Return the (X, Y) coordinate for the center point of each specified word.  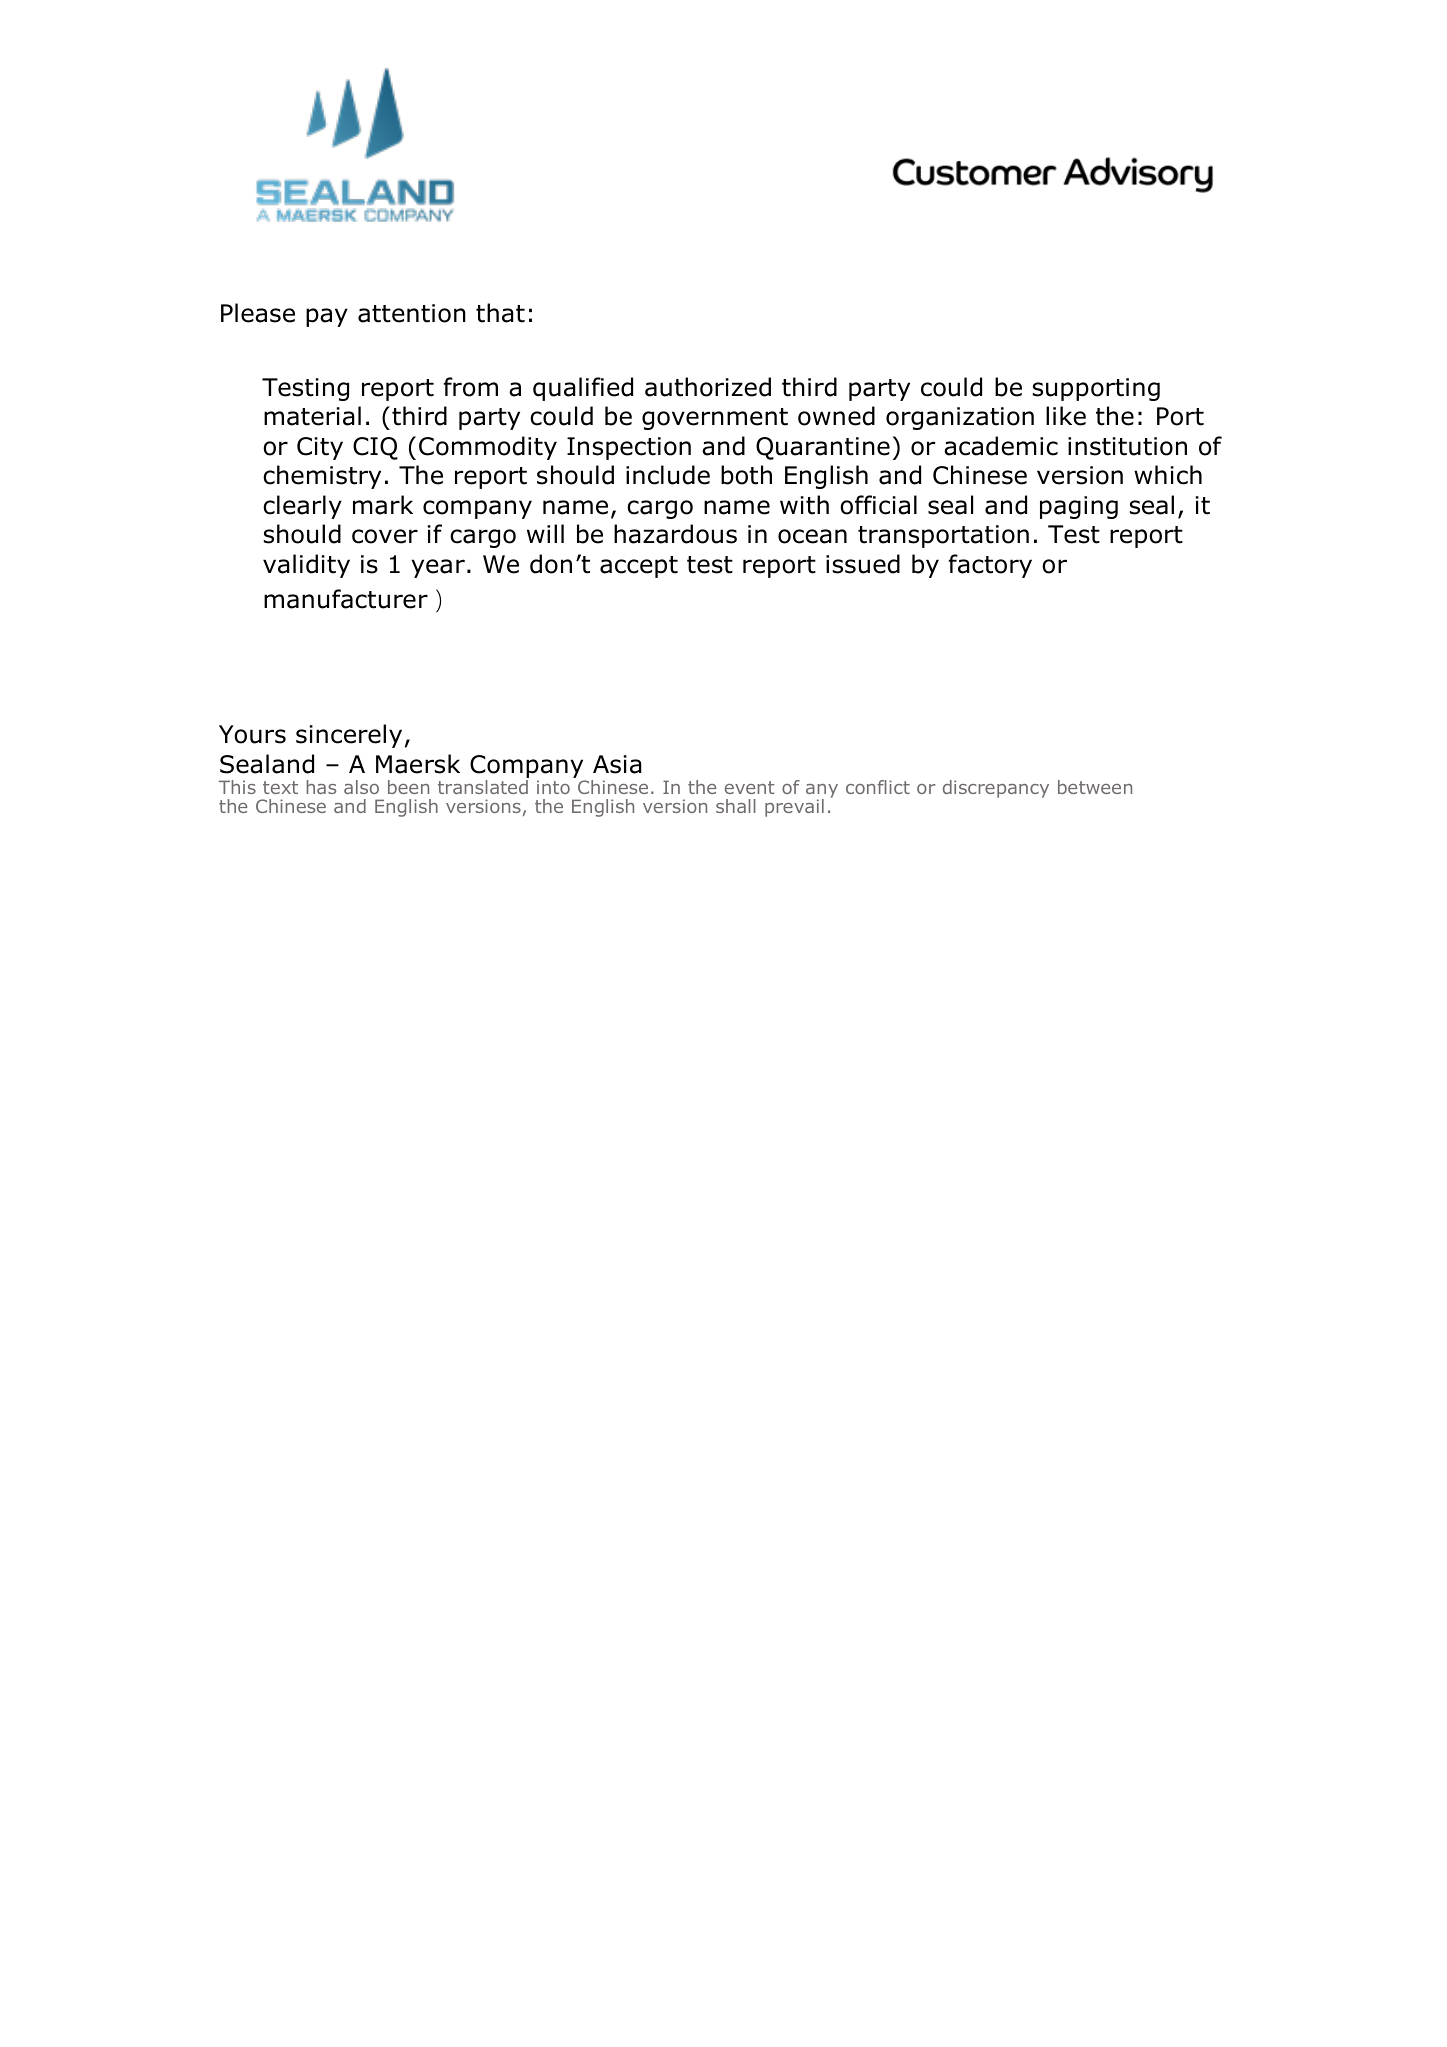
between (1095, 787)
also (361, 787)
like (1066, 416)
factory (990, 566)
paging (1079, 507)
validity (306, 566)
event (750, 787)
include (668, 475)
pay (327, 317)
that (500, 313)
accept (639, 567)
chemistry (322, 477)
